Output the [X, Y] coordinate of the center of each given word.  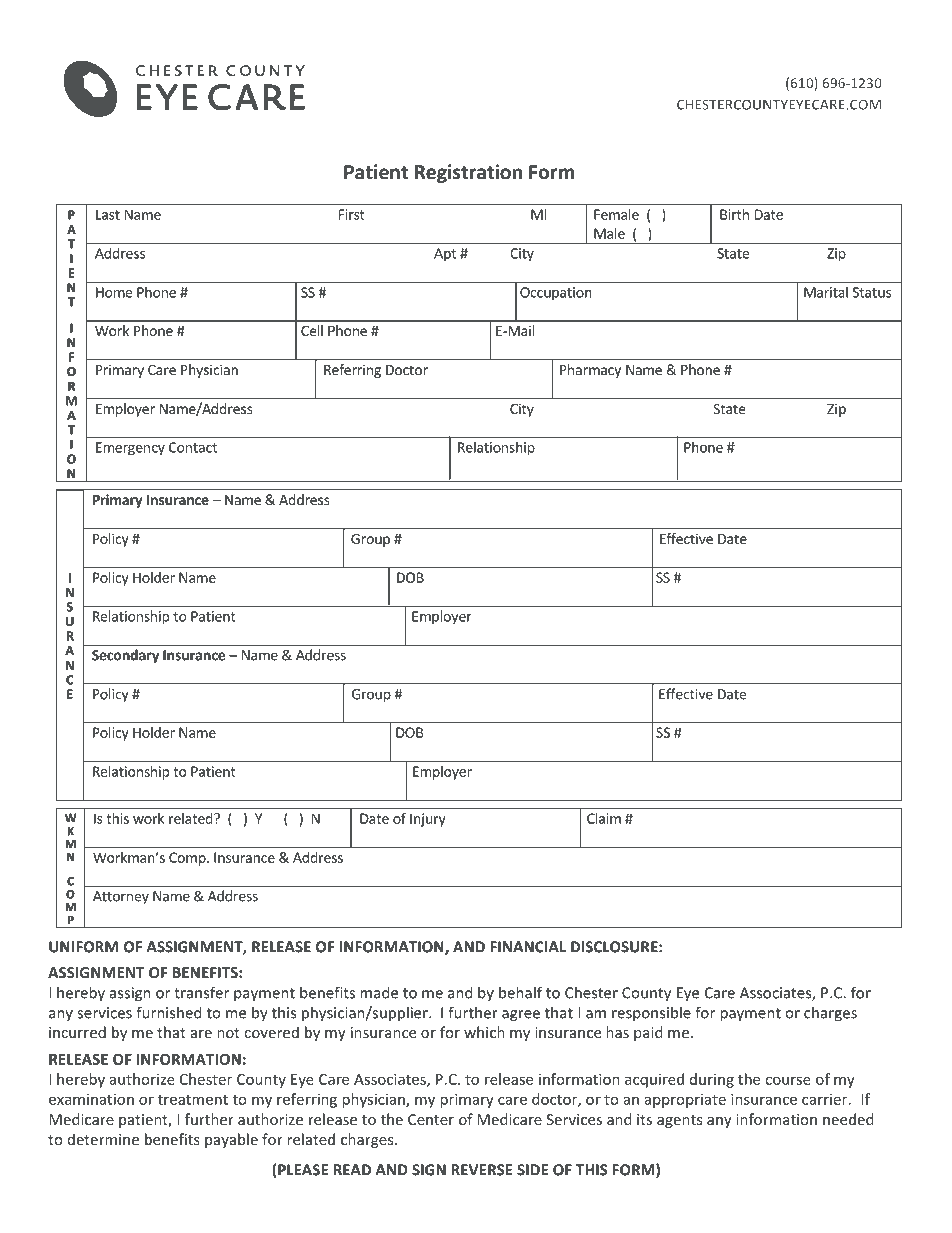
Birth [734, 214]
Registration [468, 173]
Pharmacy [590, 371]
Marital [826, 292]
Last [108, 214]
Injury [428, 820]
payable [231, 1140]
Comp [188, 859]
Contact [193, 447]
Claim [604, 818]
